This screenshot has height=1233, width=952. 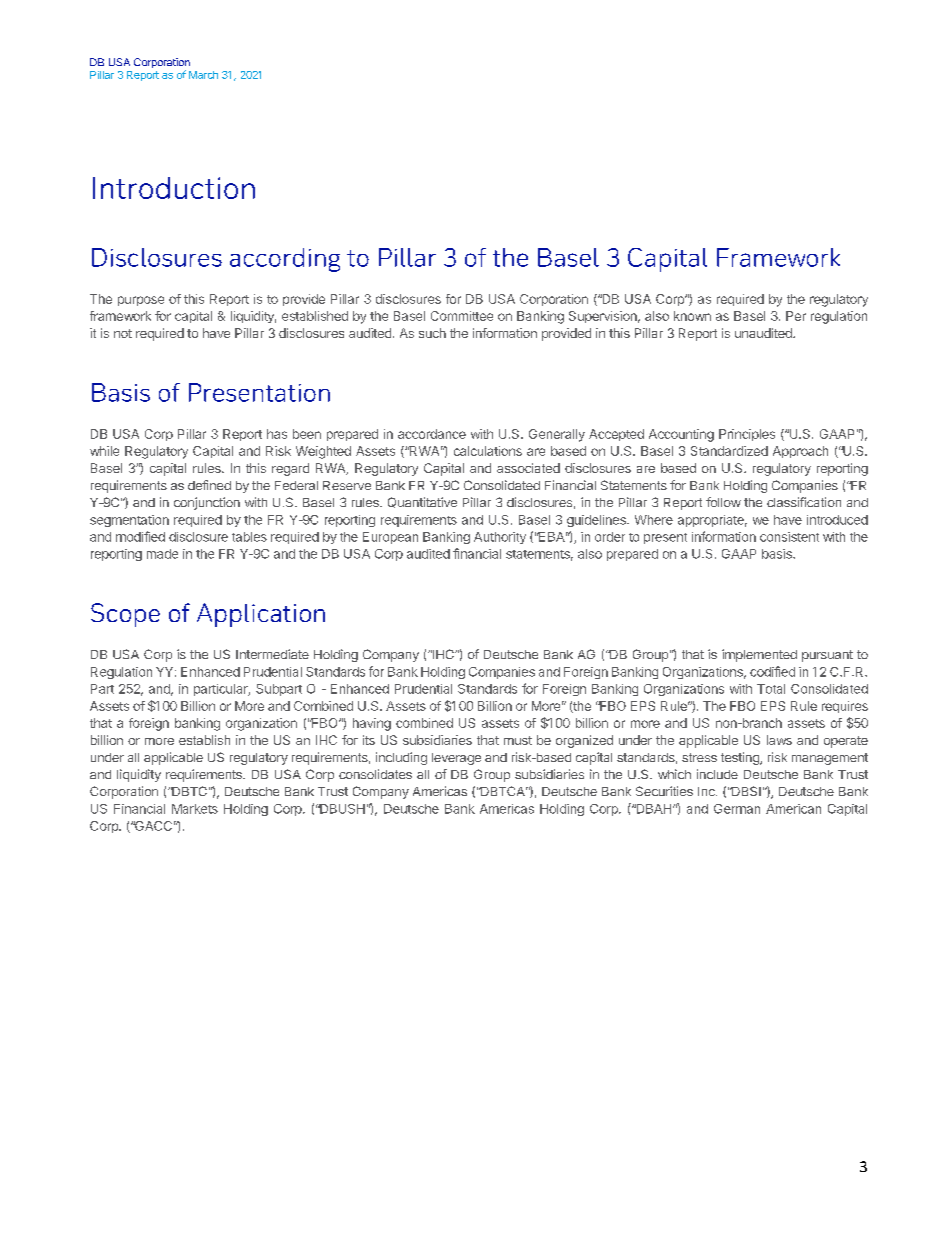 What do you see at coordinates (747, 435) in the screenshot?
I see `Principles` at bounding box center [747, 435].
